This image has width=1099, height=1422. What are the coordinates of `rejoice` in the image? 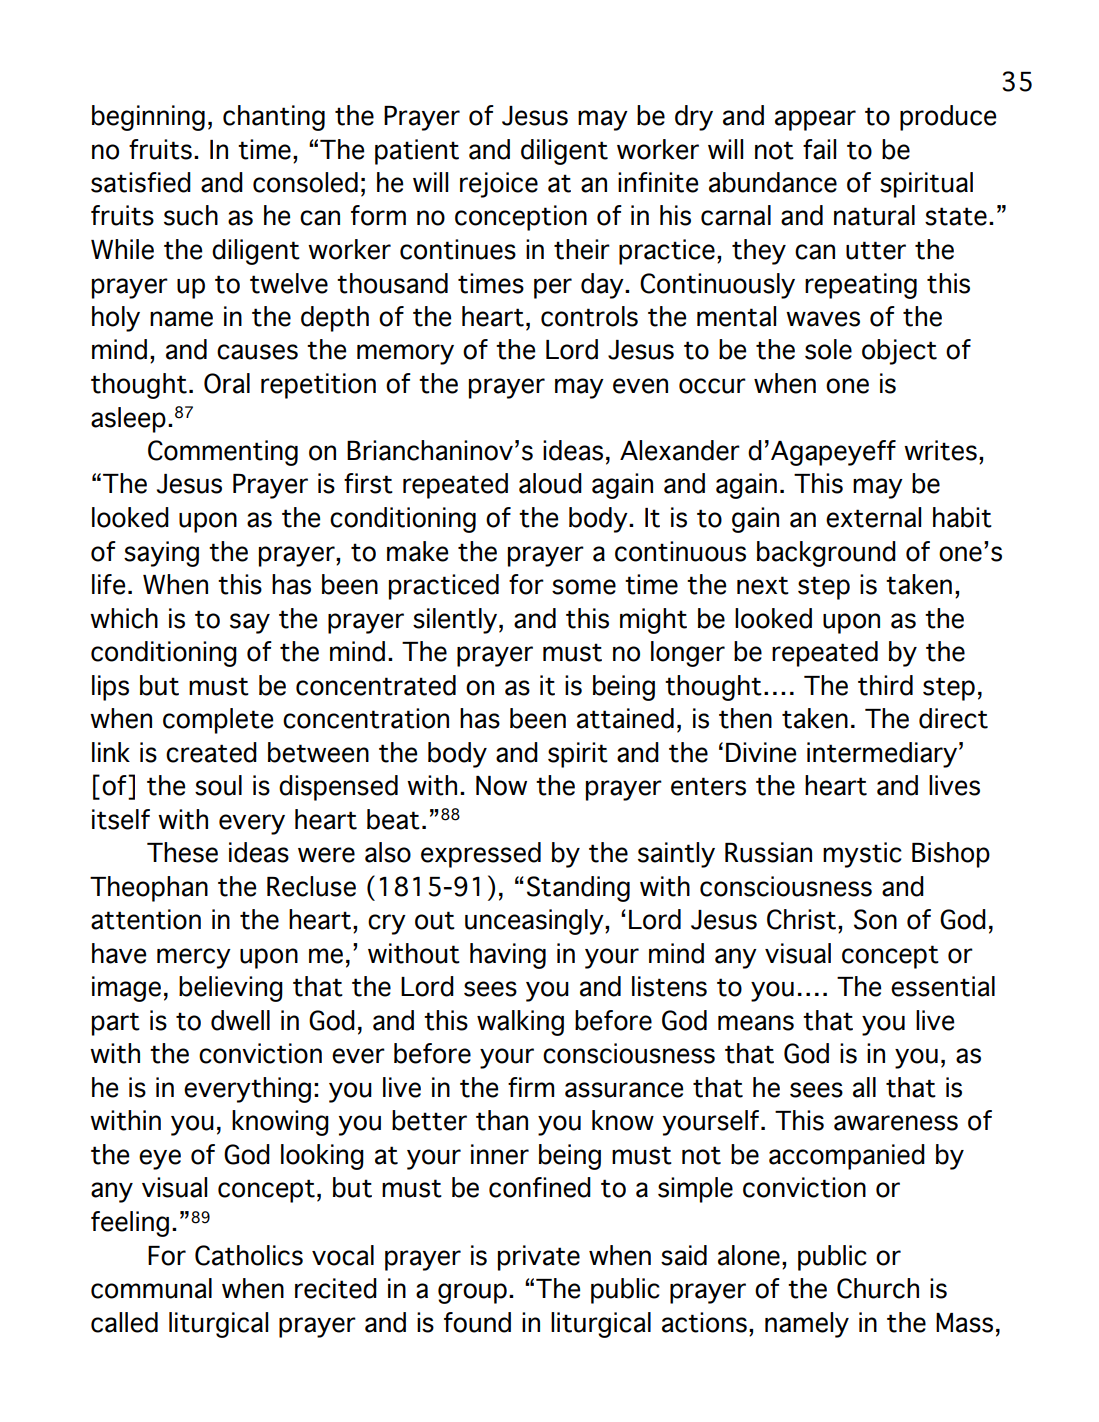 It's located at (499, 185).
